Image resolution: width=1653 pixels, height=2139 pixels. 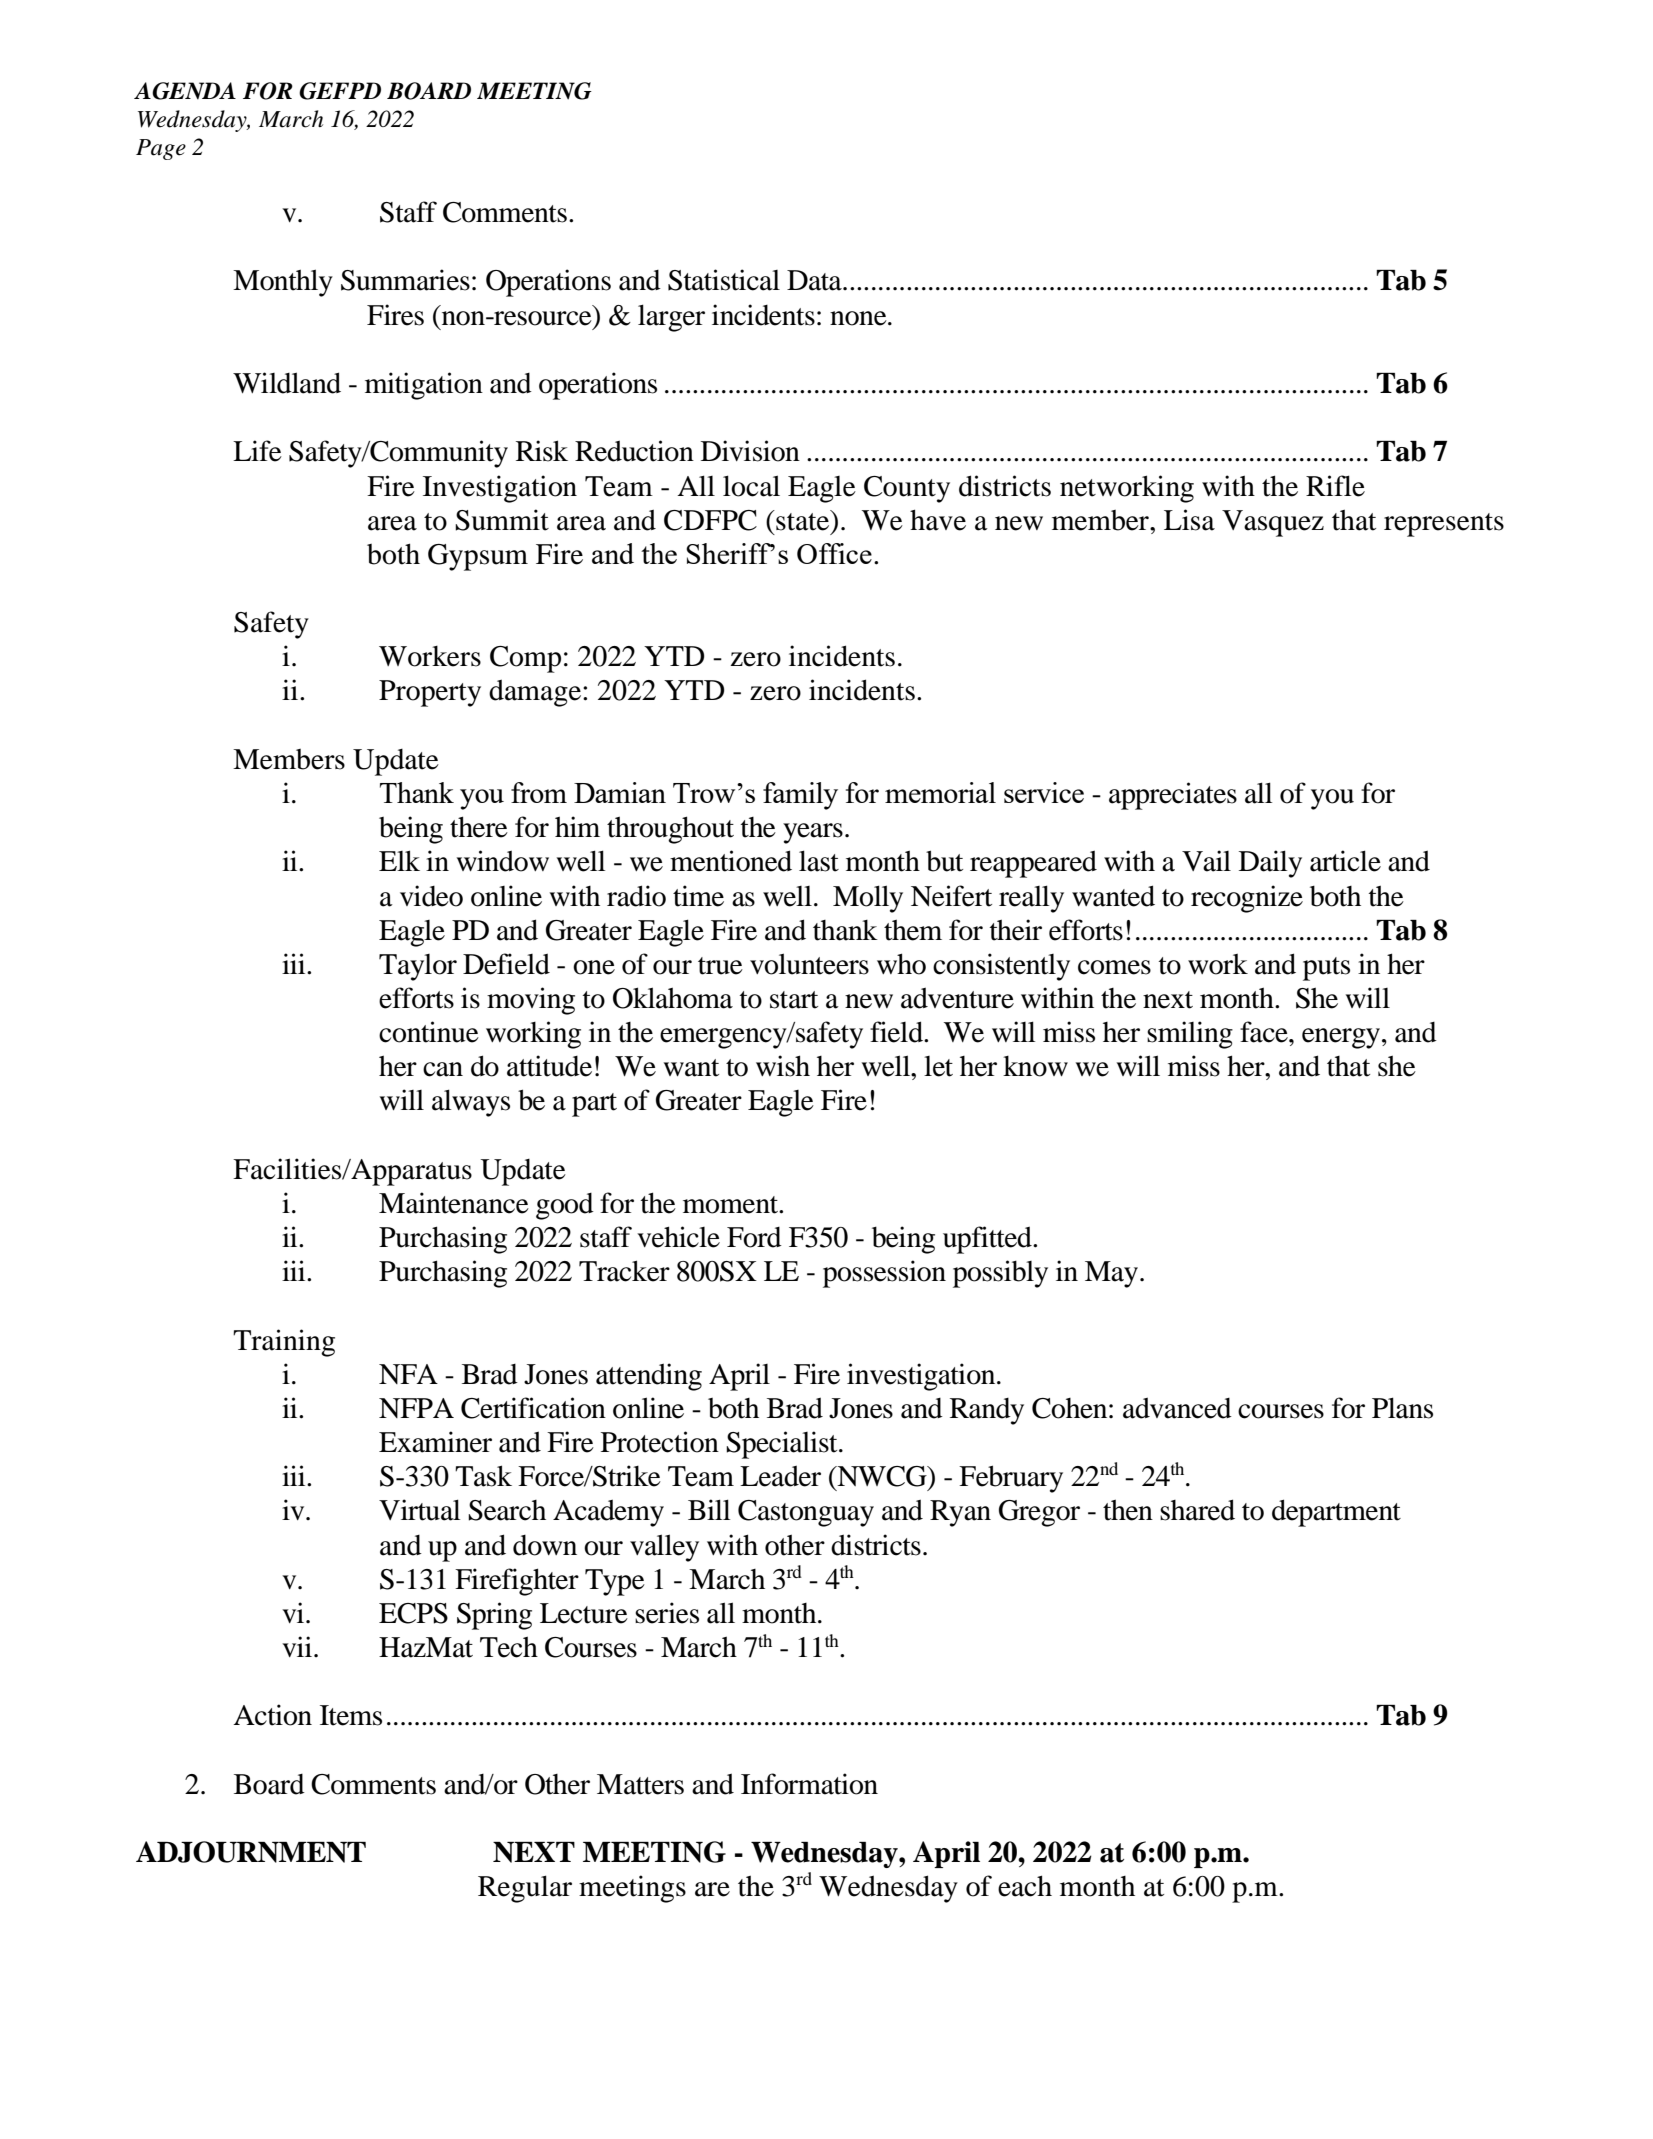 What do you see at coordinates (430, 693) in the document?
I see `Property` at bounding box center [430, 693].
